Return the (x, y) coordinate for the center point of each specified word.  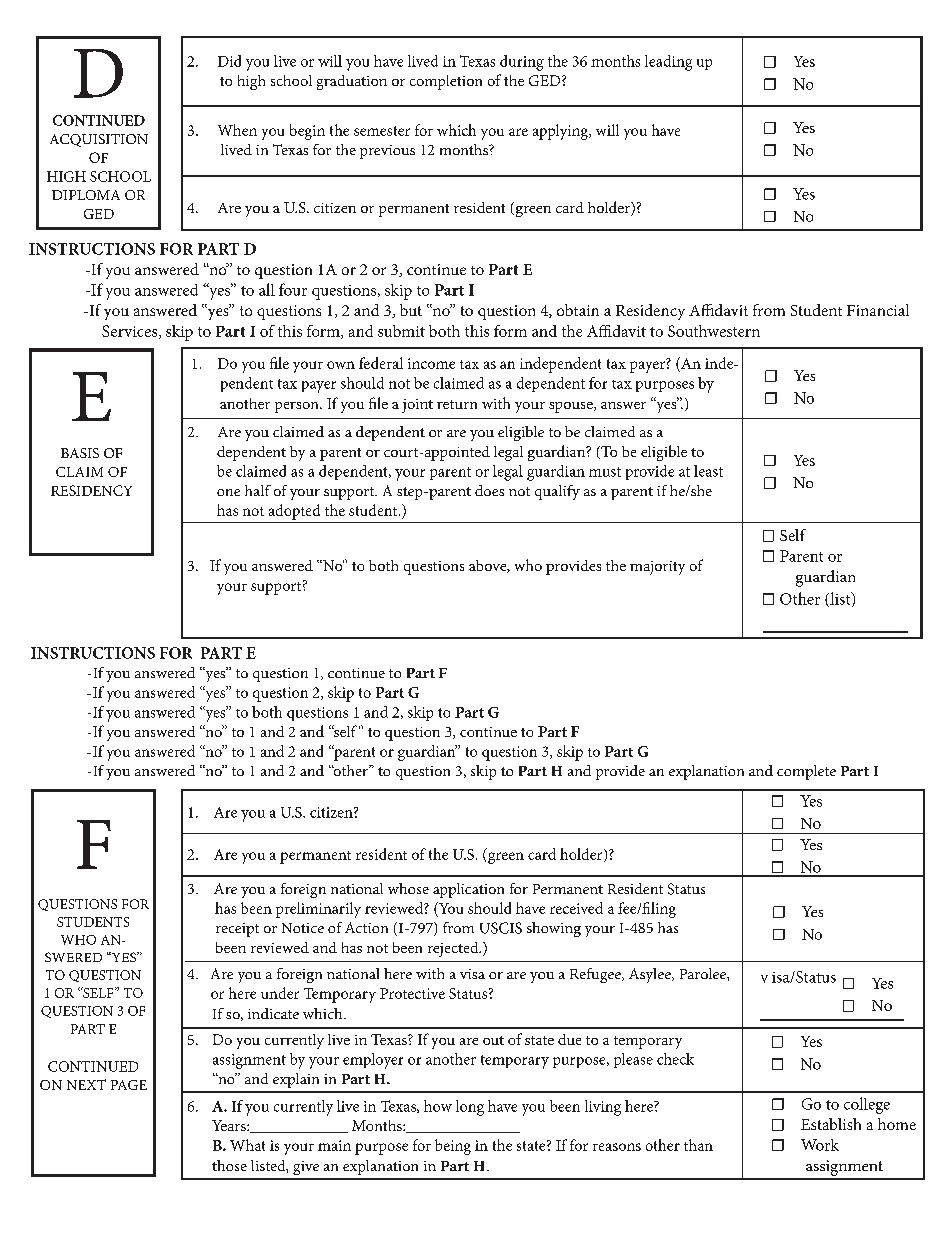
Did (229, 61)
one (228, 492)
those (229, 1165)
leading (668, 63)
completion (446, 82)
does (489, 490)
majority (657, 568)
